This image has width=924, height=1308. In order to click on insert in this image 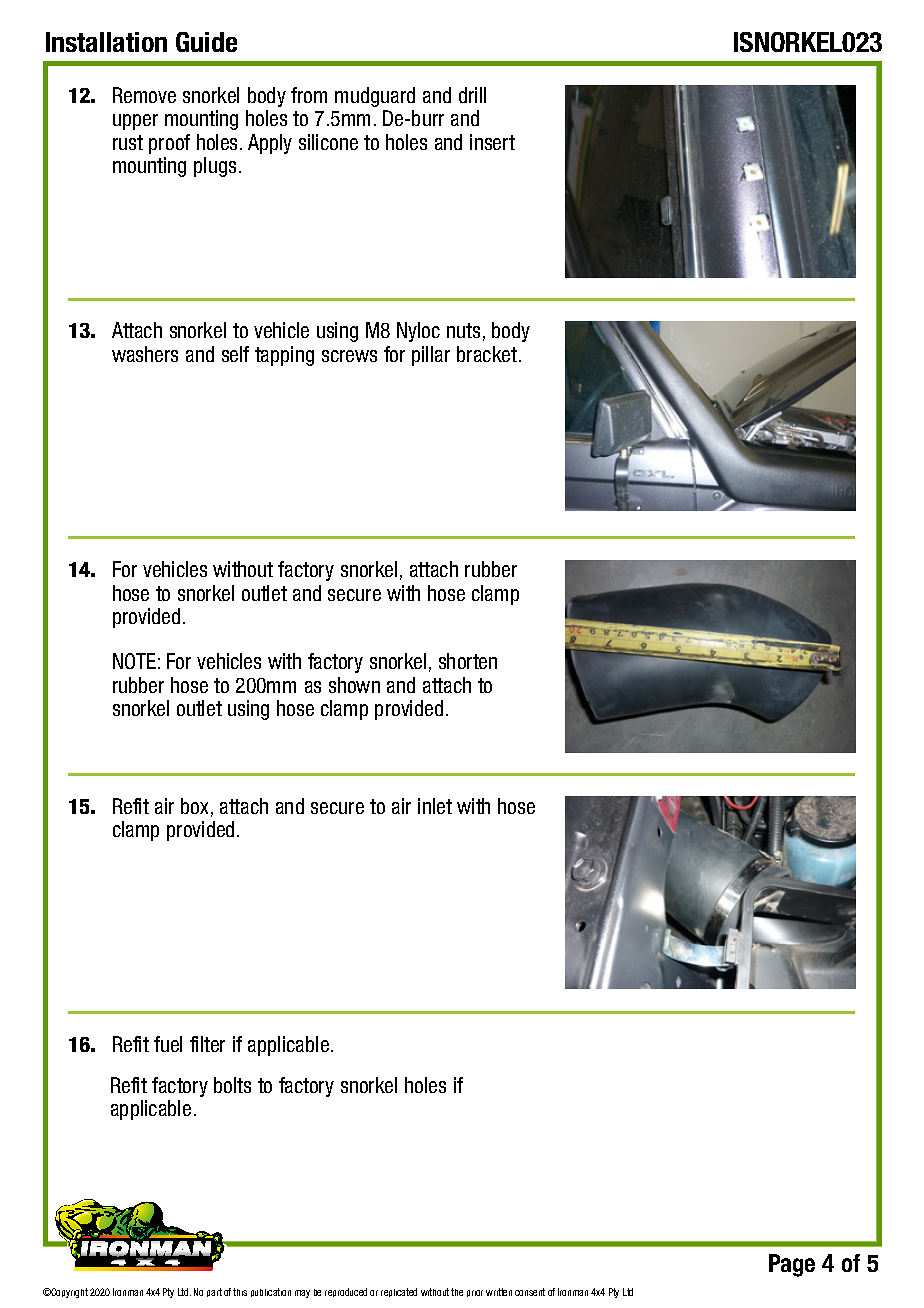, I will do `click(492, 142)`.
